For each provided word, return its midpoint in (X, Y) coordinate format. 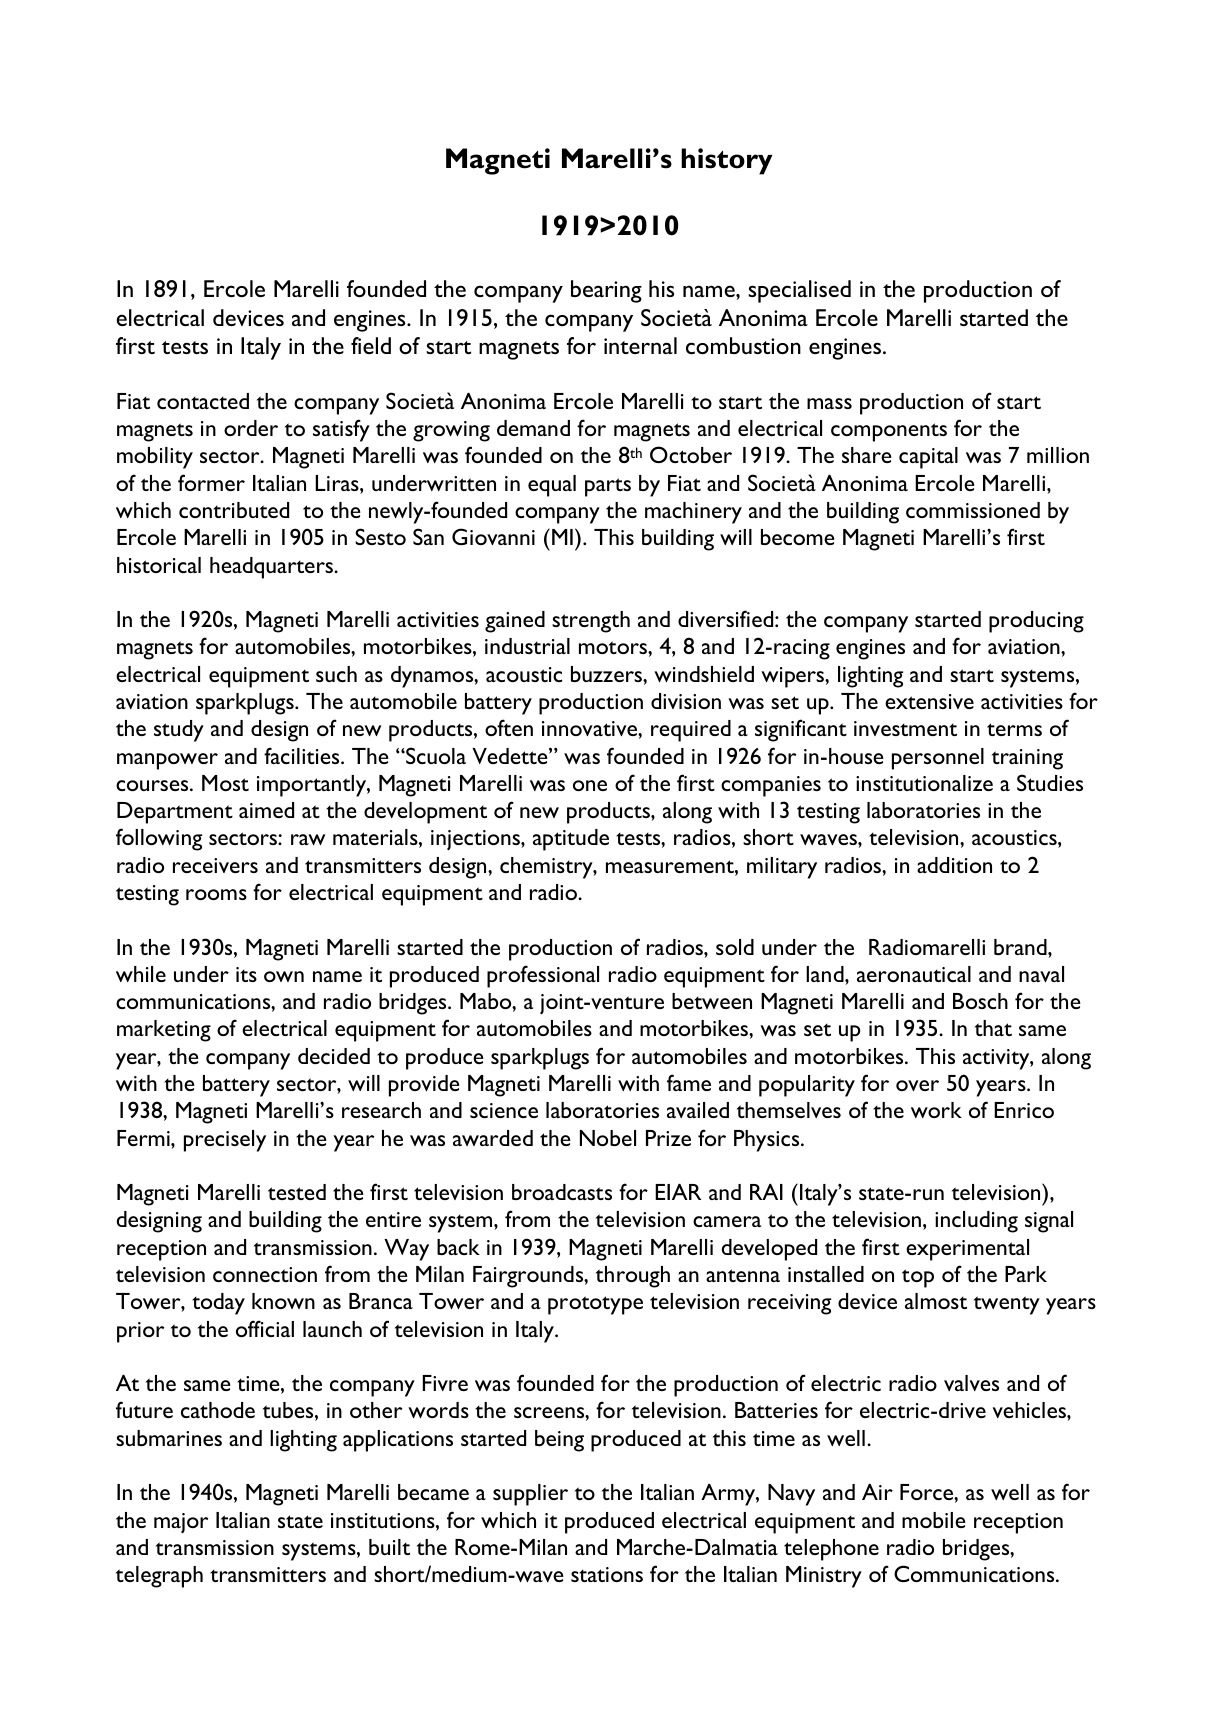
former (211, 482)
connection (265, 1274)
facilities (303, 755)
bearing (606, 291)
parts (608, 487)
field (371, 345)
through (633, 1277)
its (246, 974)
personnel (938, 759)
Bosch (980, 1001)
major (181, 1523)
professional (543, 976)
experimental (967, 1250)
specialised (799, 291)
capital (928, 458)
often (509, 727)
